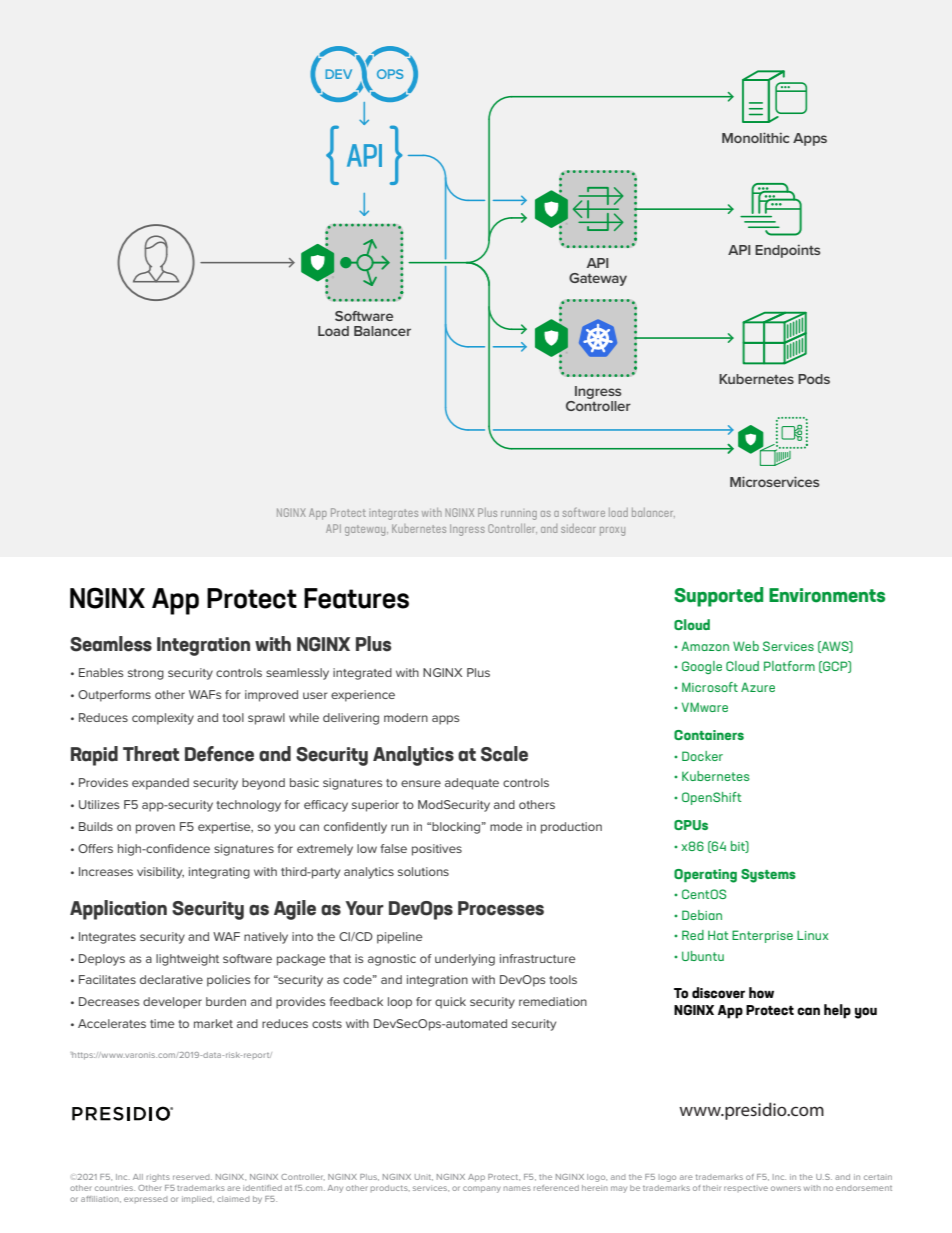 The image size is (952, 1233). I want to click on Environments, so click(827, 595).
